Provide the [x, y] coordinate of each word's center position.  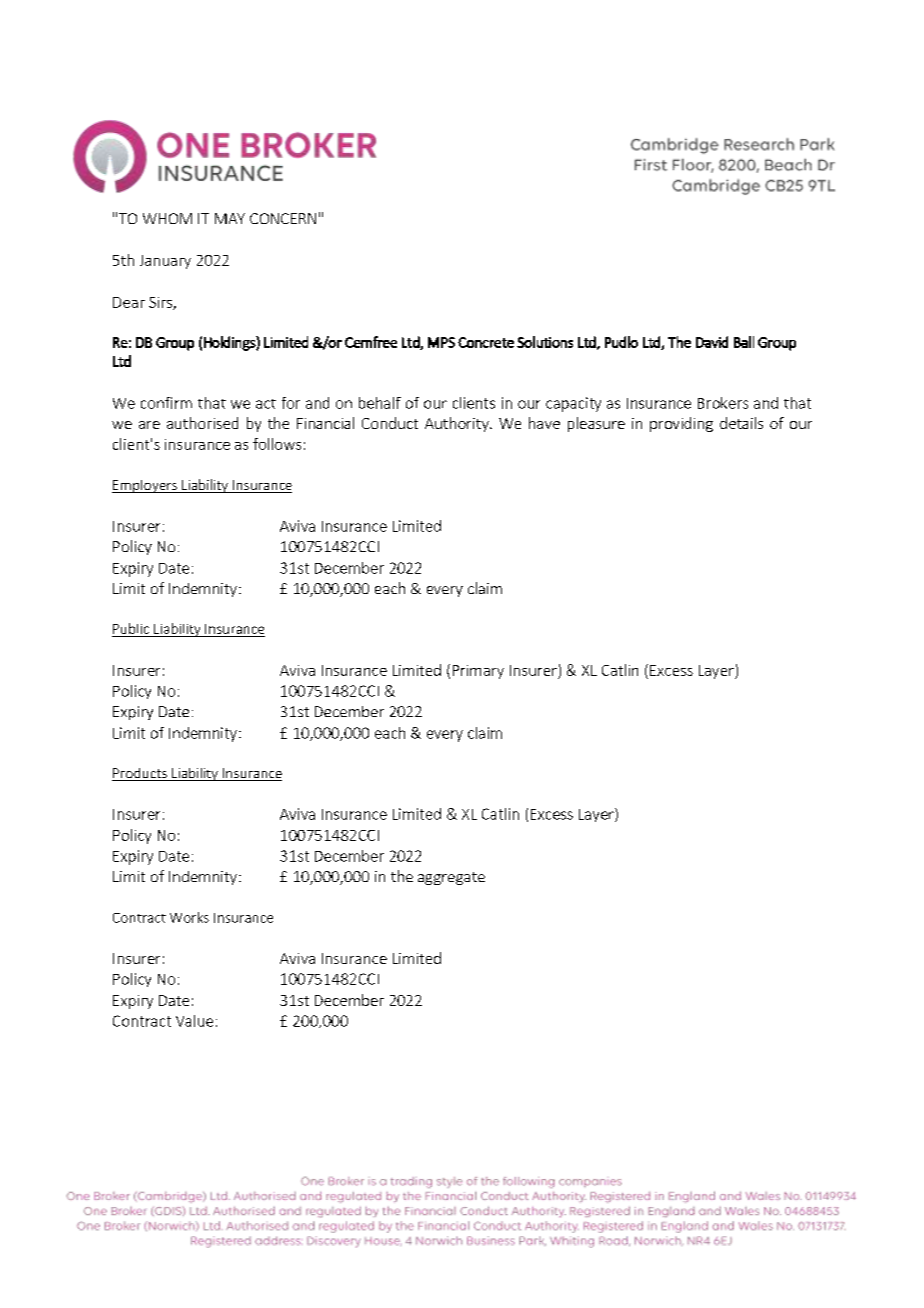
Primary [478, 672]
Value [194, 1021]
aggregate [451, 878]
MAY [230, 218]
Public [131, 628]
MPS [441, 342]
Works [189, 917]
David [712, 342]
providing [681, 424]
